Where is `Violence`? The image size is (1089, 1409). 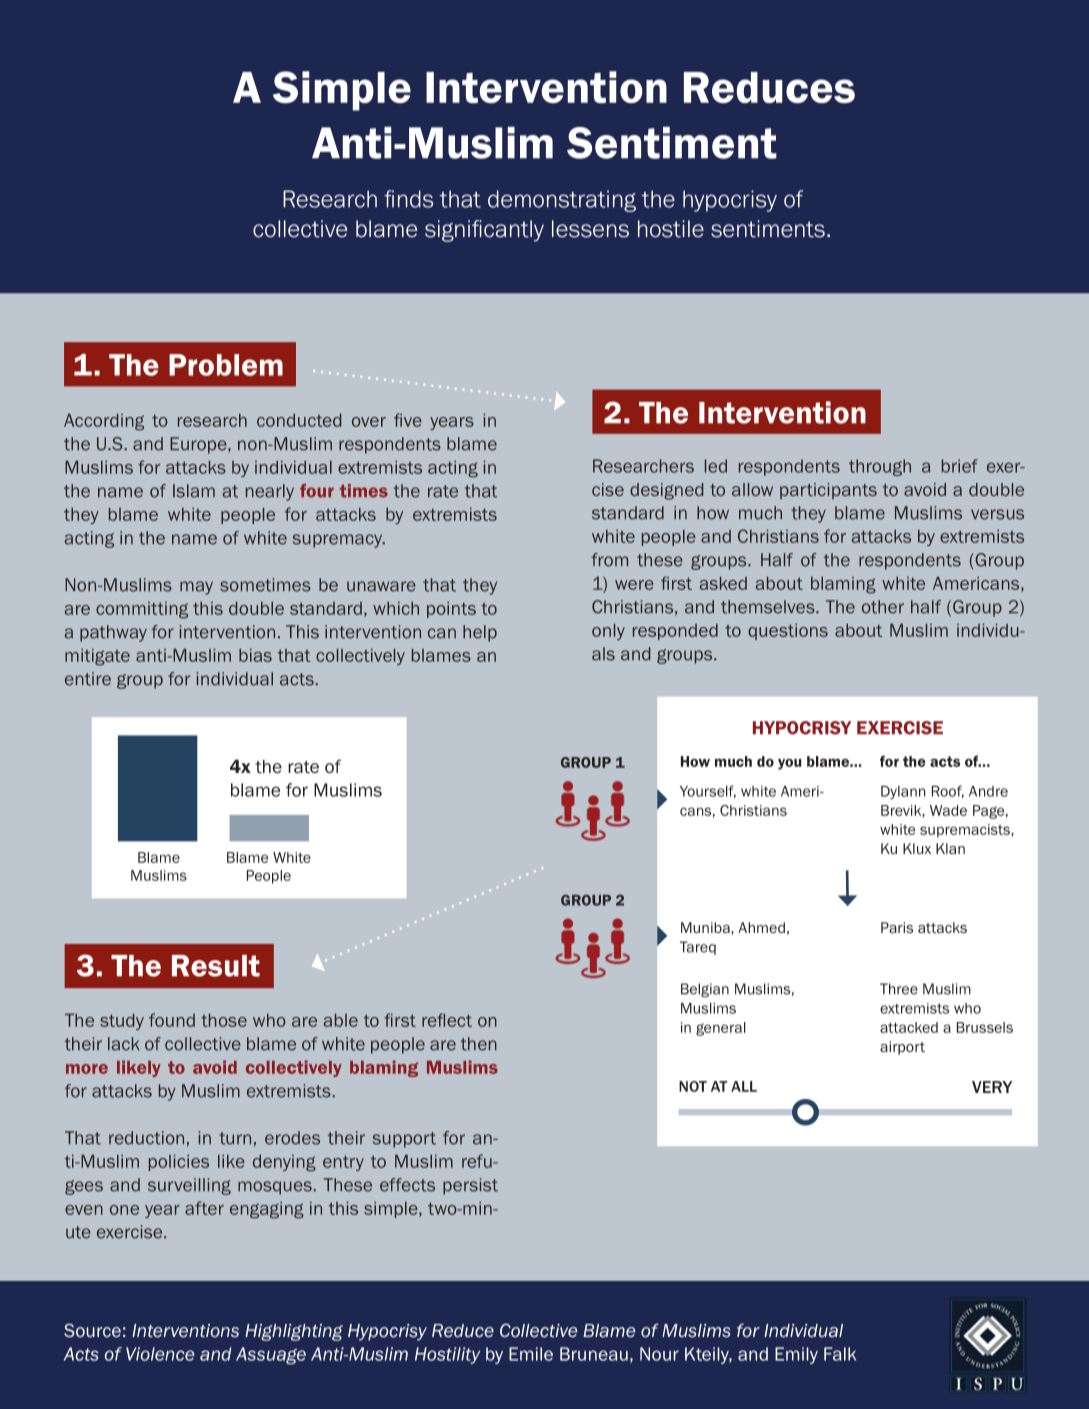 Violence is located at coordinates (160, 1354).
